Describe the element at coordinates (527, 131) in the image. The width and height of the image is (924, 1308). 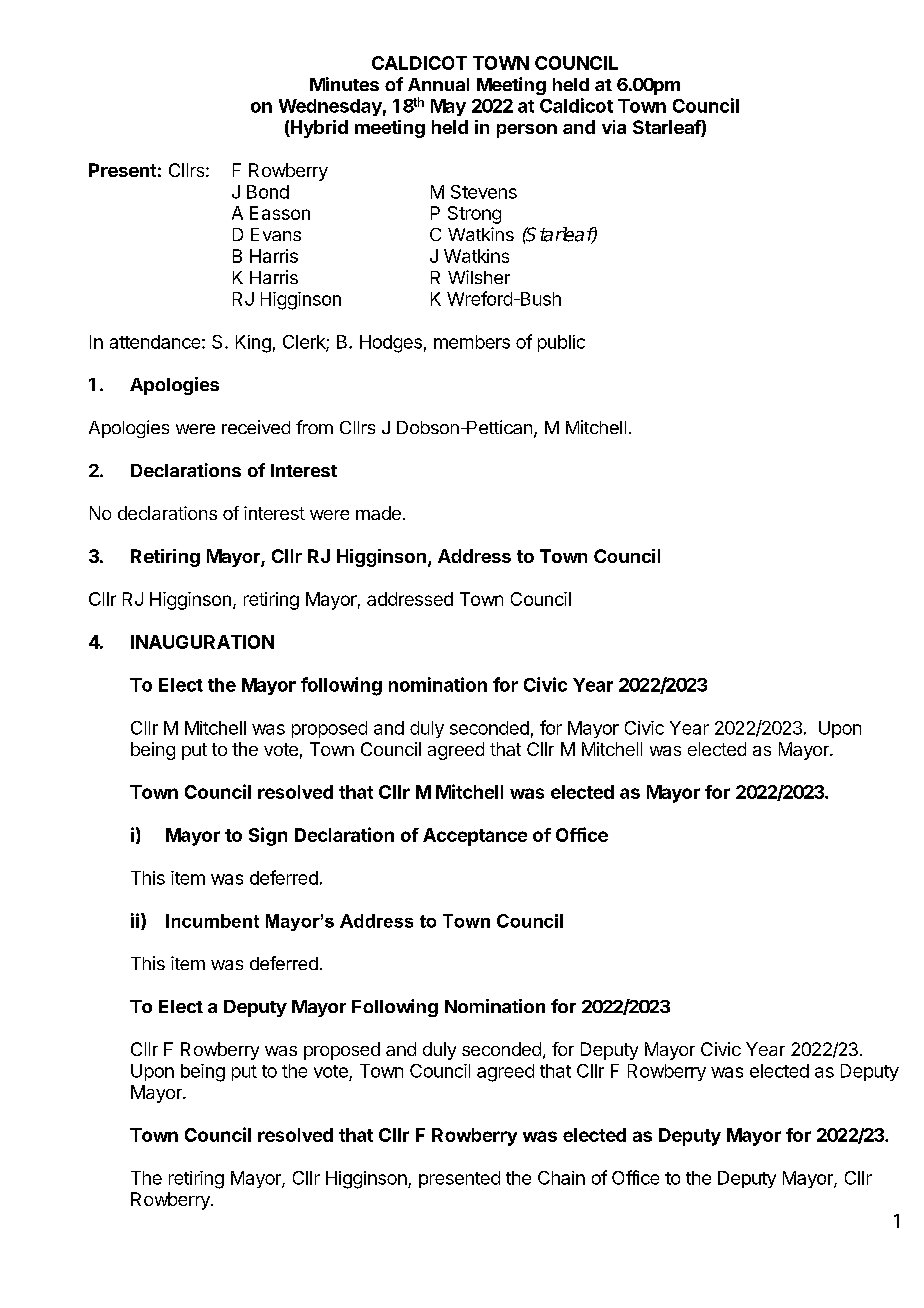
I see `person` at that location.
